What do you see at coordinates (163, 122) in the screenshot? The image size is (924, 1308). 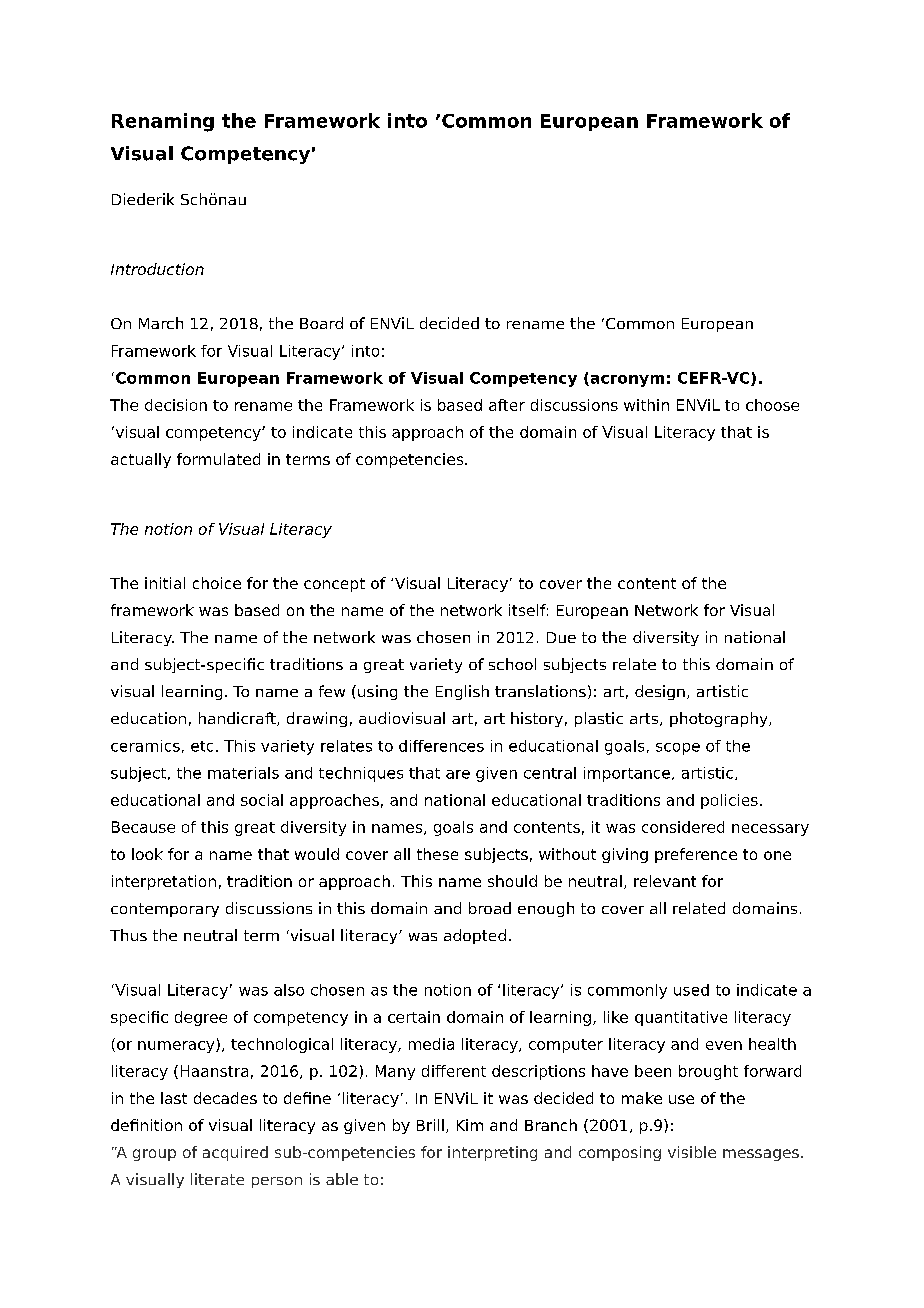 I see `Renaming` at bounding box center [163, 122].
